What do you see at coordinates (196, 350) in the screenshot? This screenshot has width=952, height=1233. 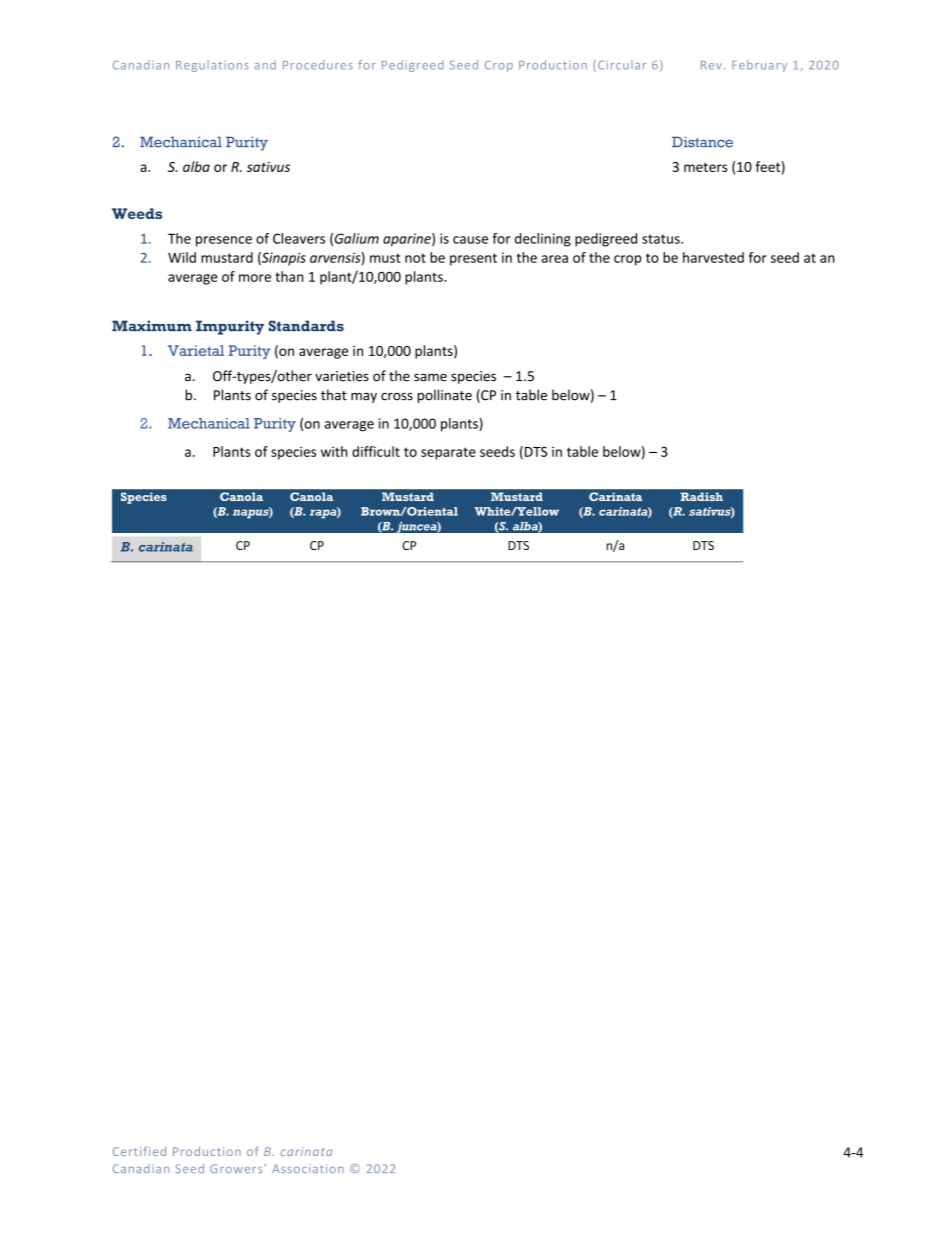 I see `Varietal` at bounding box center [196, 350].
